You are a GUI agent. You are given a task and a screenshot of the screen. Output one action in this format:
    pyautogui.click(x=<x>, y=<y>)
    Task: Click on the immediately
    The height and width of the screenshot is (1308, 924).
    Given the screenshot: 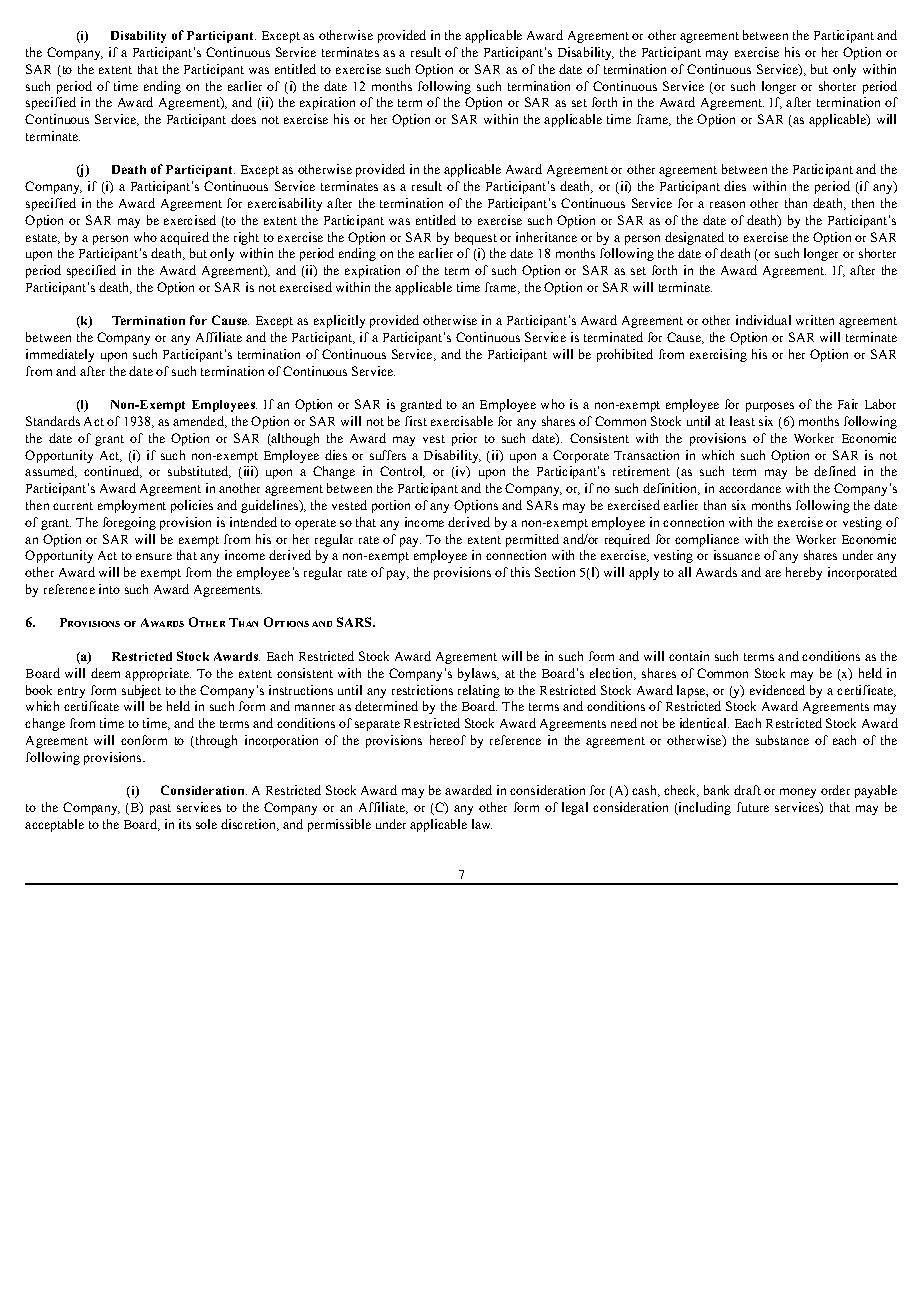 What is the action you would take?
    pyautogui.click(x=60, y=355)
